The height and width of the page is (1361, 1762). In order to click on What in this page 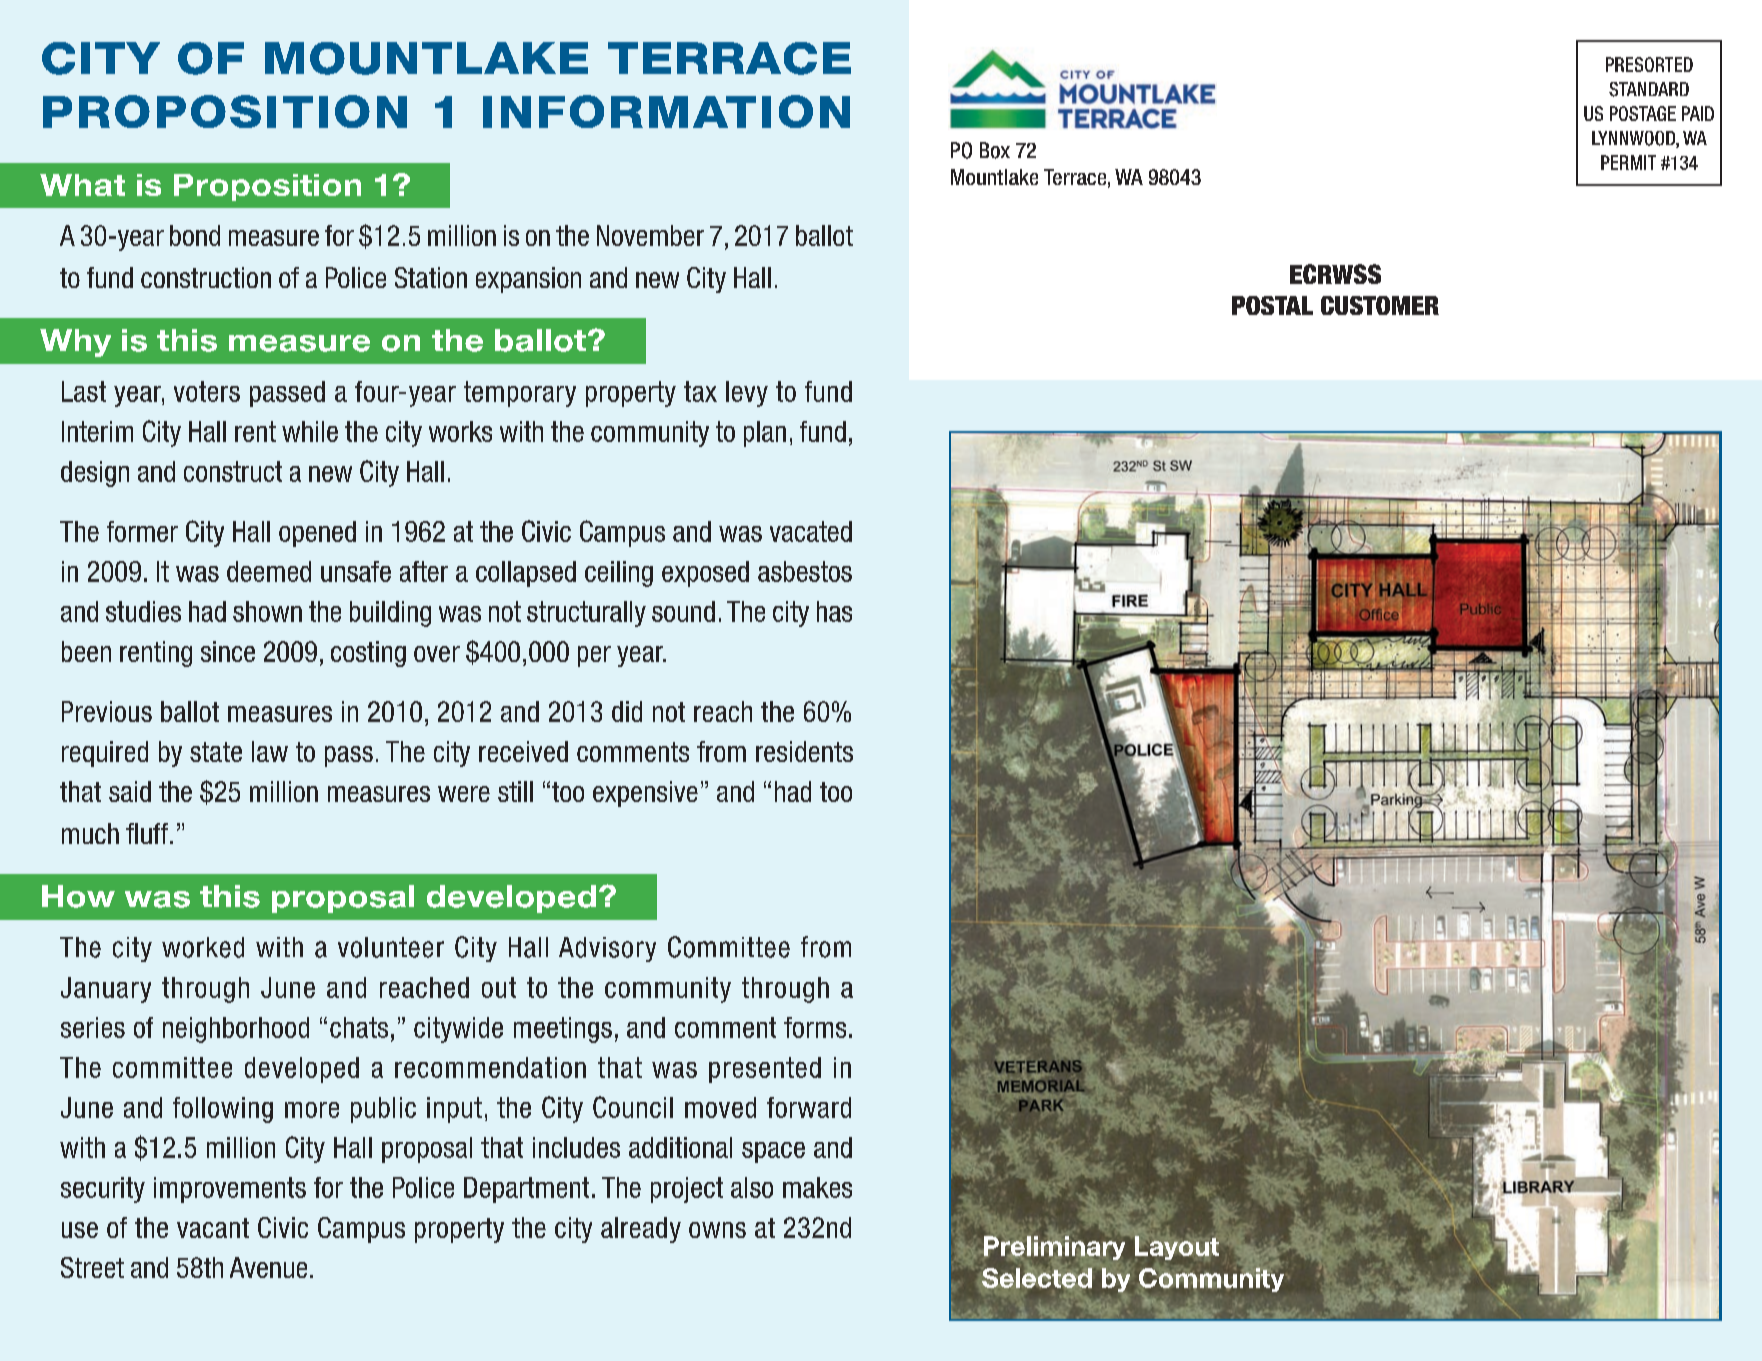, I will do `click(82, 185)`.
